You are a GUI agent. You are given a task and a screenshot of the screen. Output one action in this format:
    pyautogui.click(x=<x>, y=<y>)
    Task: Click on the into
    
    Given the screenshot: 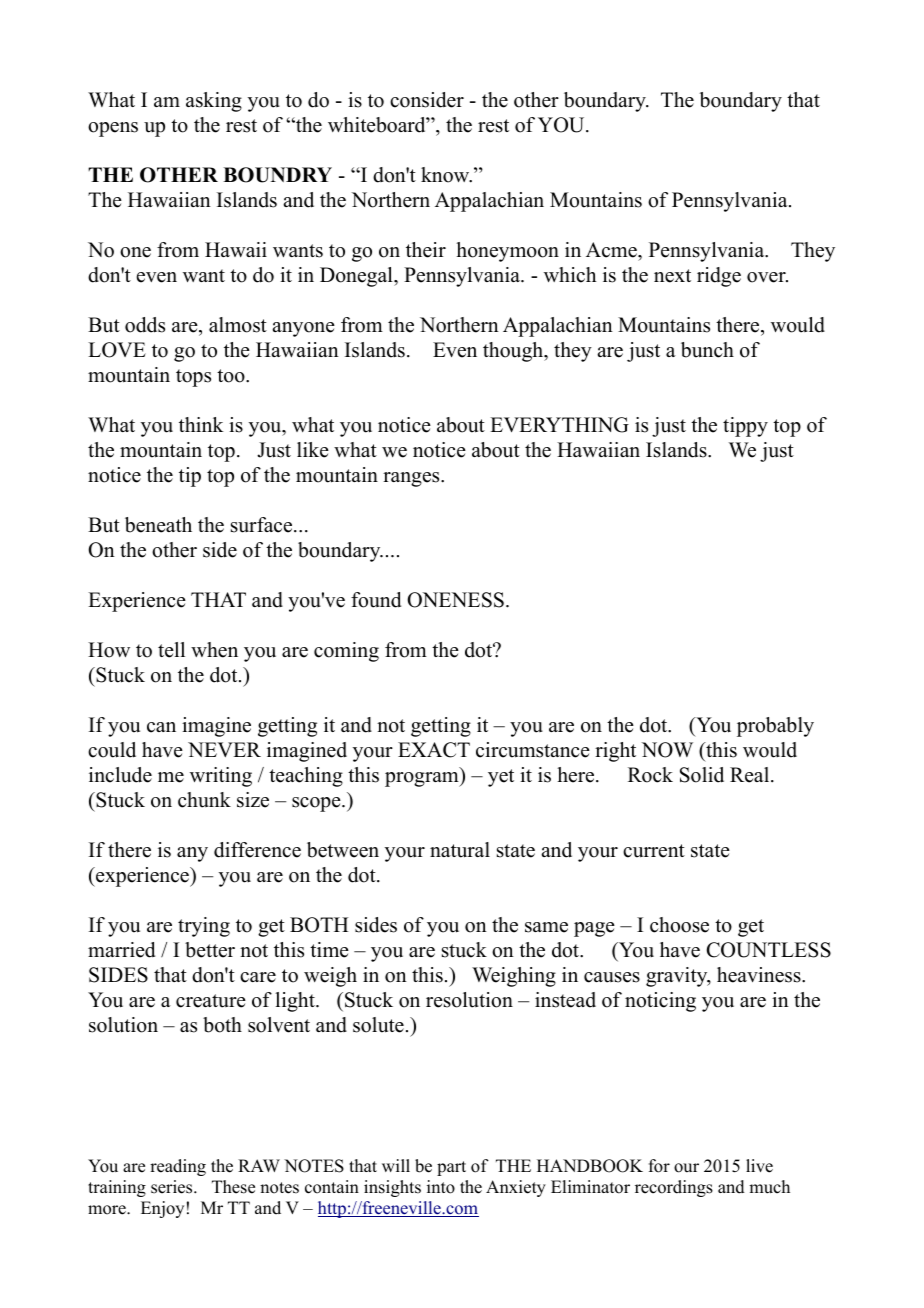 What is the action you would take?
    pyautogui.click(x=441, y=1187)
